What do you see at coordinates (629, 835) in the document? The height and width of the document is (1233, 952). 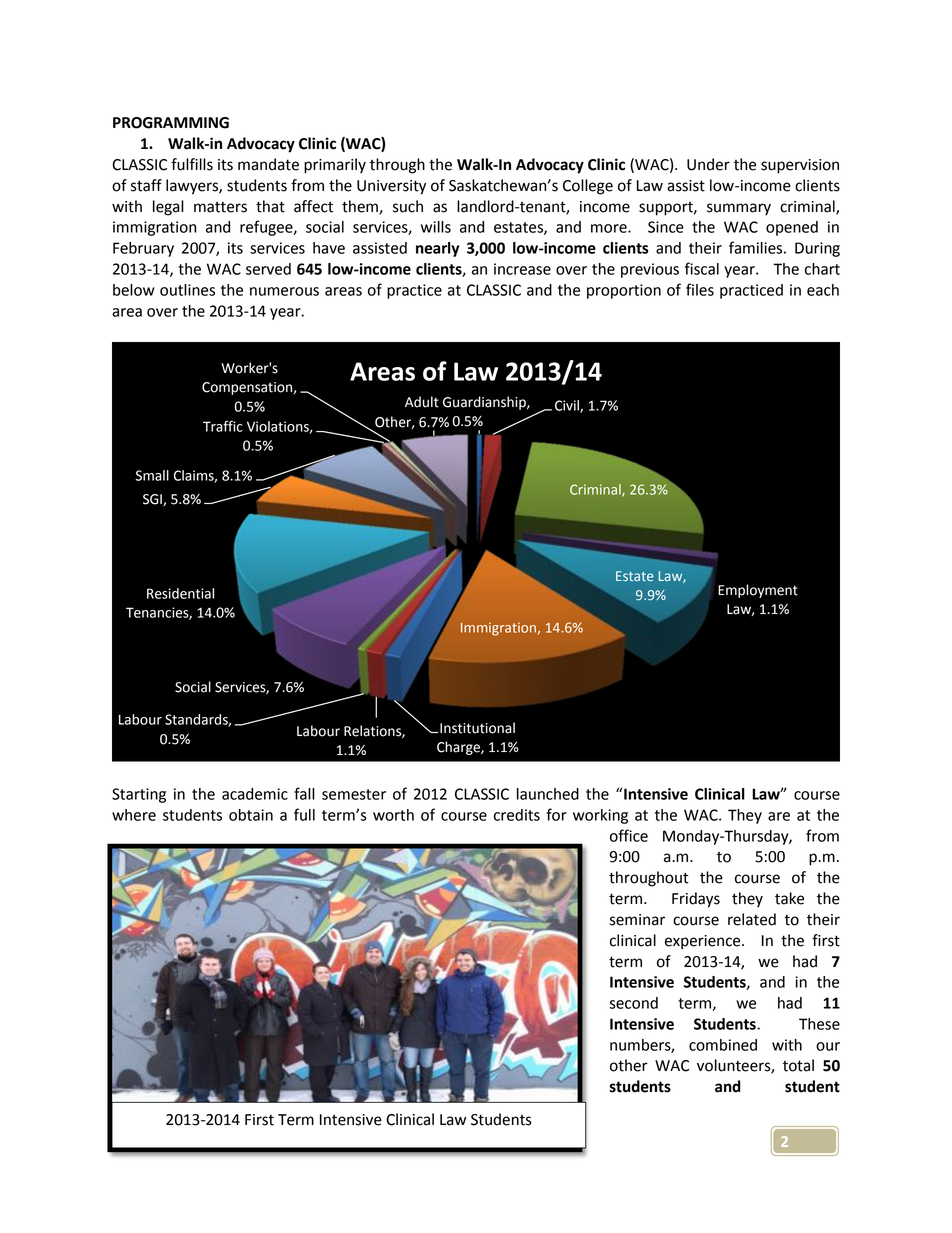 I see `office` at bounding box center [629, 835].
